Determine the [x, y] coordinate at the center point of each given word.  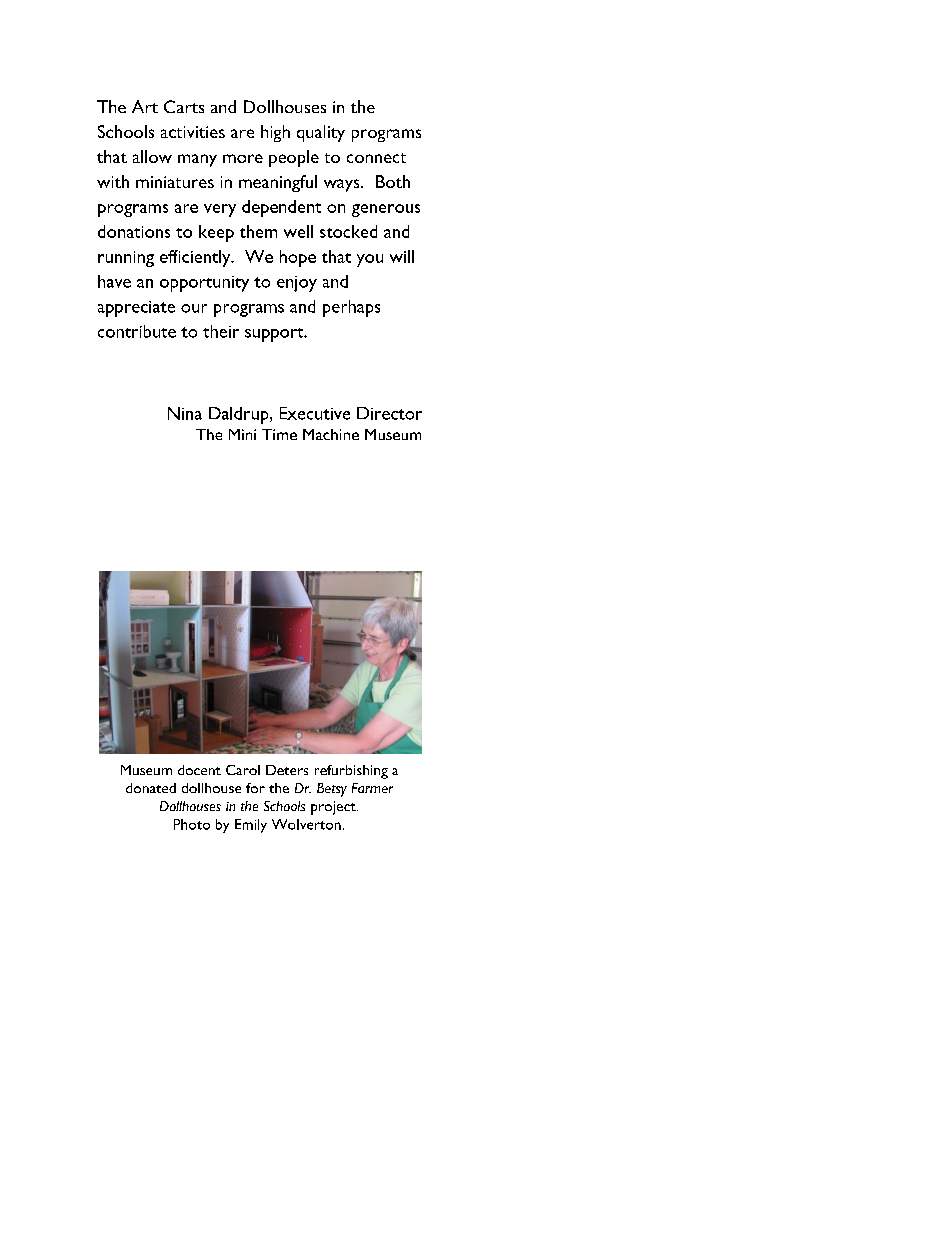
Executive [315, 413]
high [275, 133]
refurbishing [351, 772]
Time [279, 434]
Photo [192, 824]
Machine [331, 434]
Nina [185, 413]
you [370, 260]
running [126, 259]
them [258, 231]
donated [151, 788]
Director [389, 413]
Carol [243, 770]
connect [376, 158]
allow [152, 156]
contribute [137, 331]
